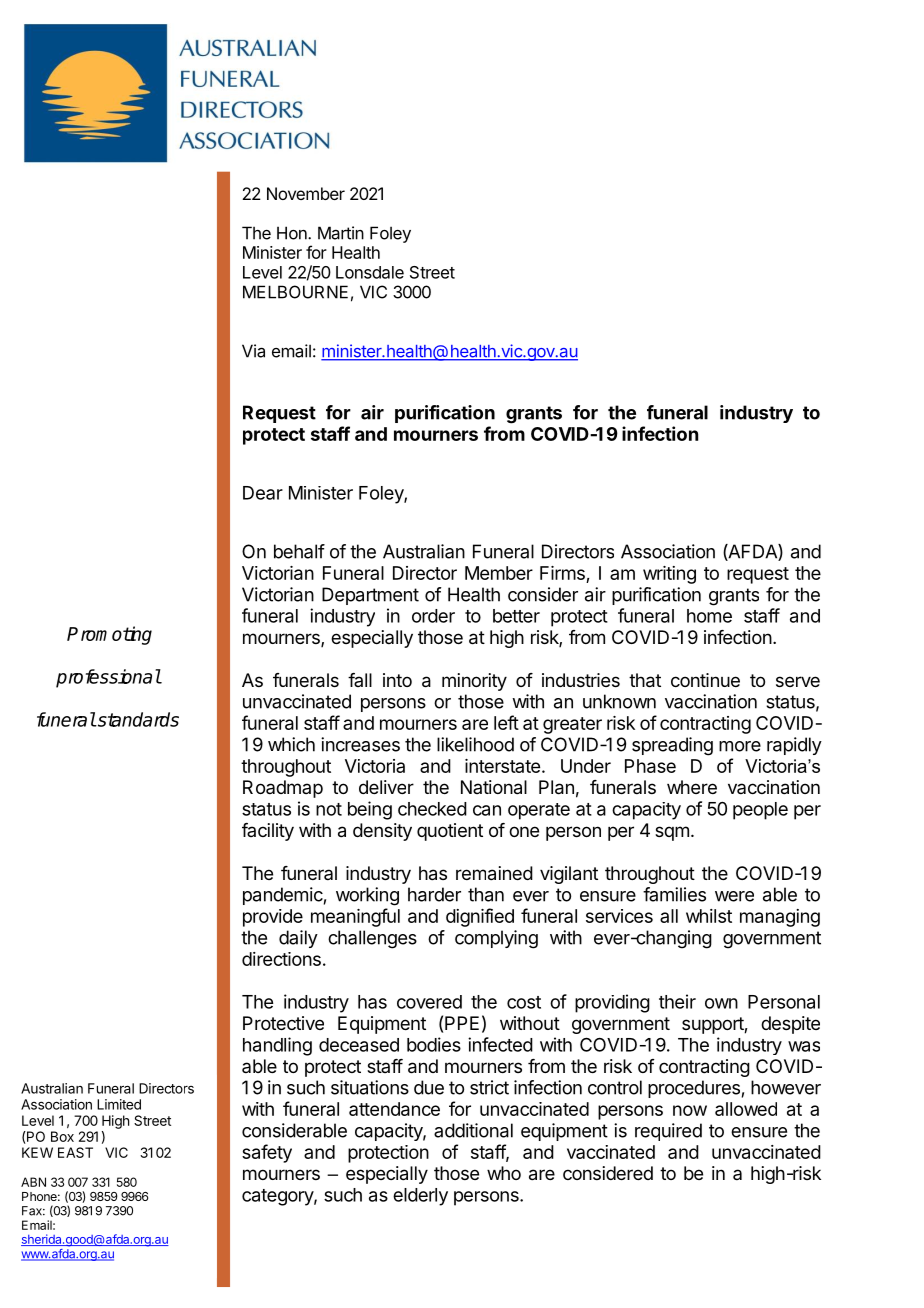 The image size is (924, 1308). What do you see at coordinates (734, 896) in the screenshot?
I see `were` at bounding box center [734, 896].
